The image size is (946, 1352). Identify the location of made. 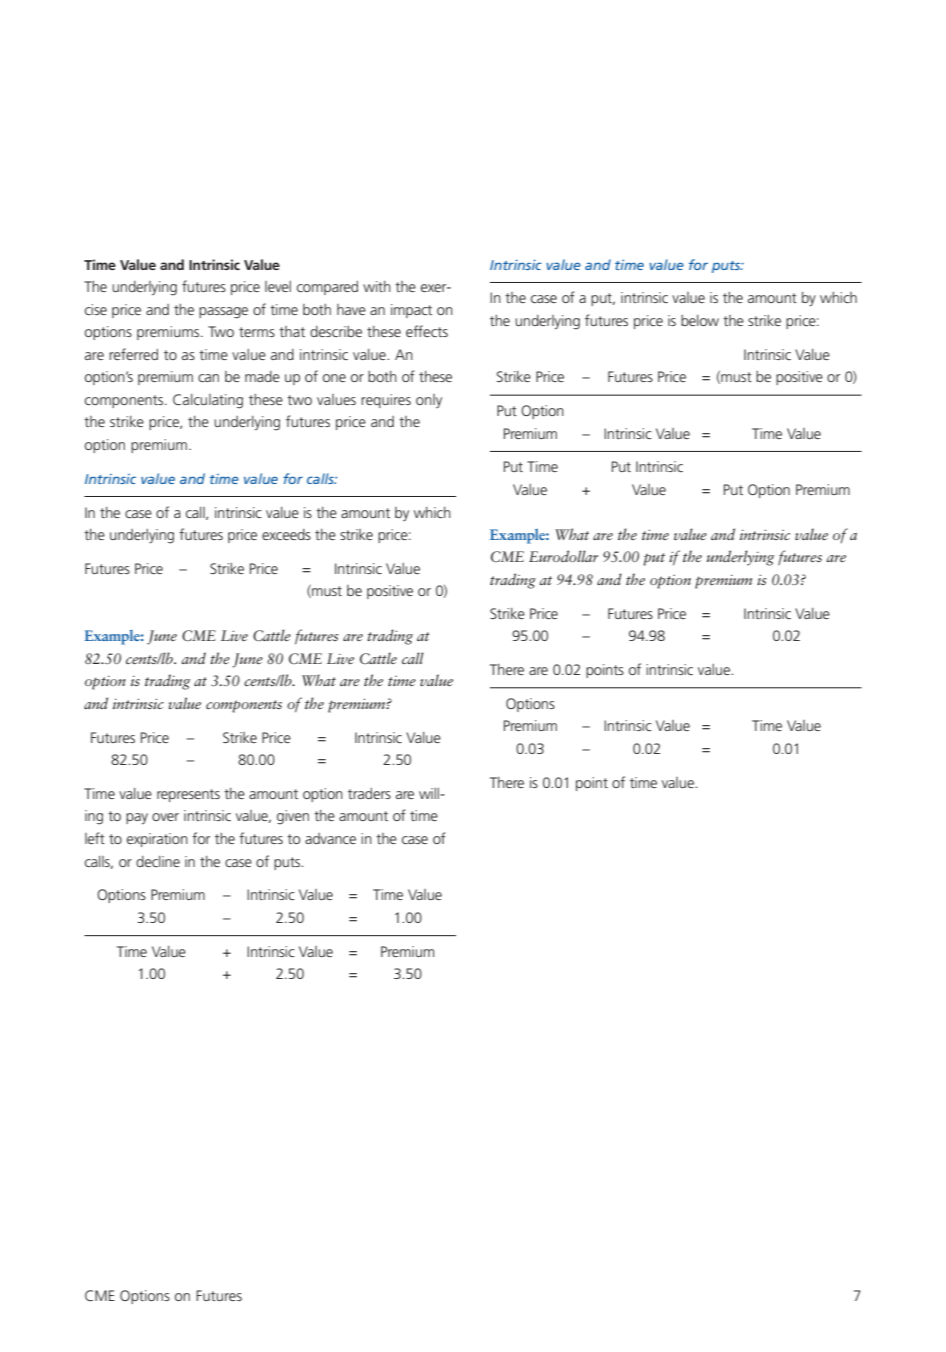
(262, 376).
